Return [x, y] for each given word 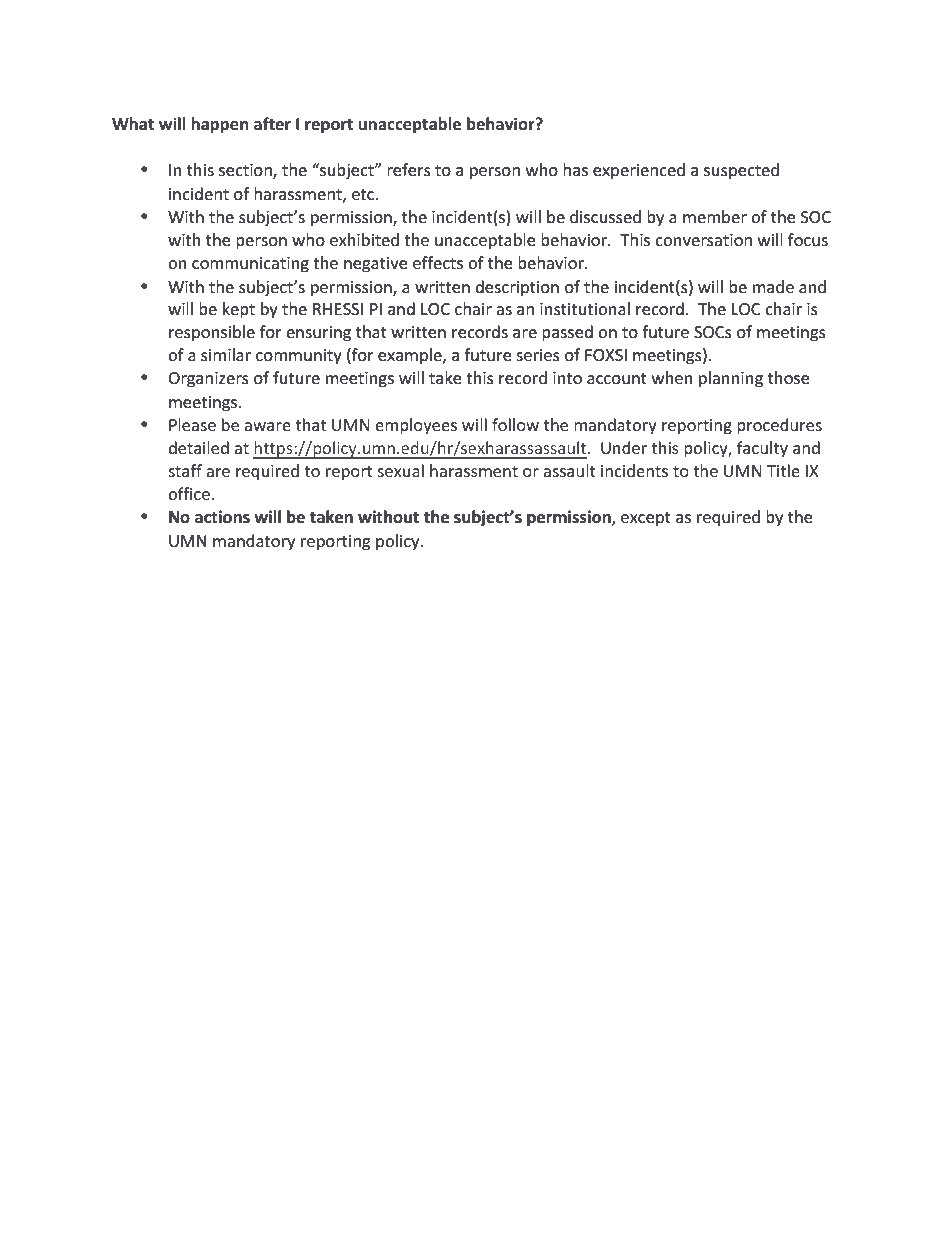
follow [515, 424]
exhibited [364, 239]
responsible [212, 333]
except [646, 519]
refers [409, 169]
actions [222, 517]
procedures [779, 426]
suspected [741, 171]
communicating [250, 265]
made [773, 286]
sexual [400, 470]
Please [192, 424]
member [715, 216]
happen [220, 125]
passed [567, 333]
